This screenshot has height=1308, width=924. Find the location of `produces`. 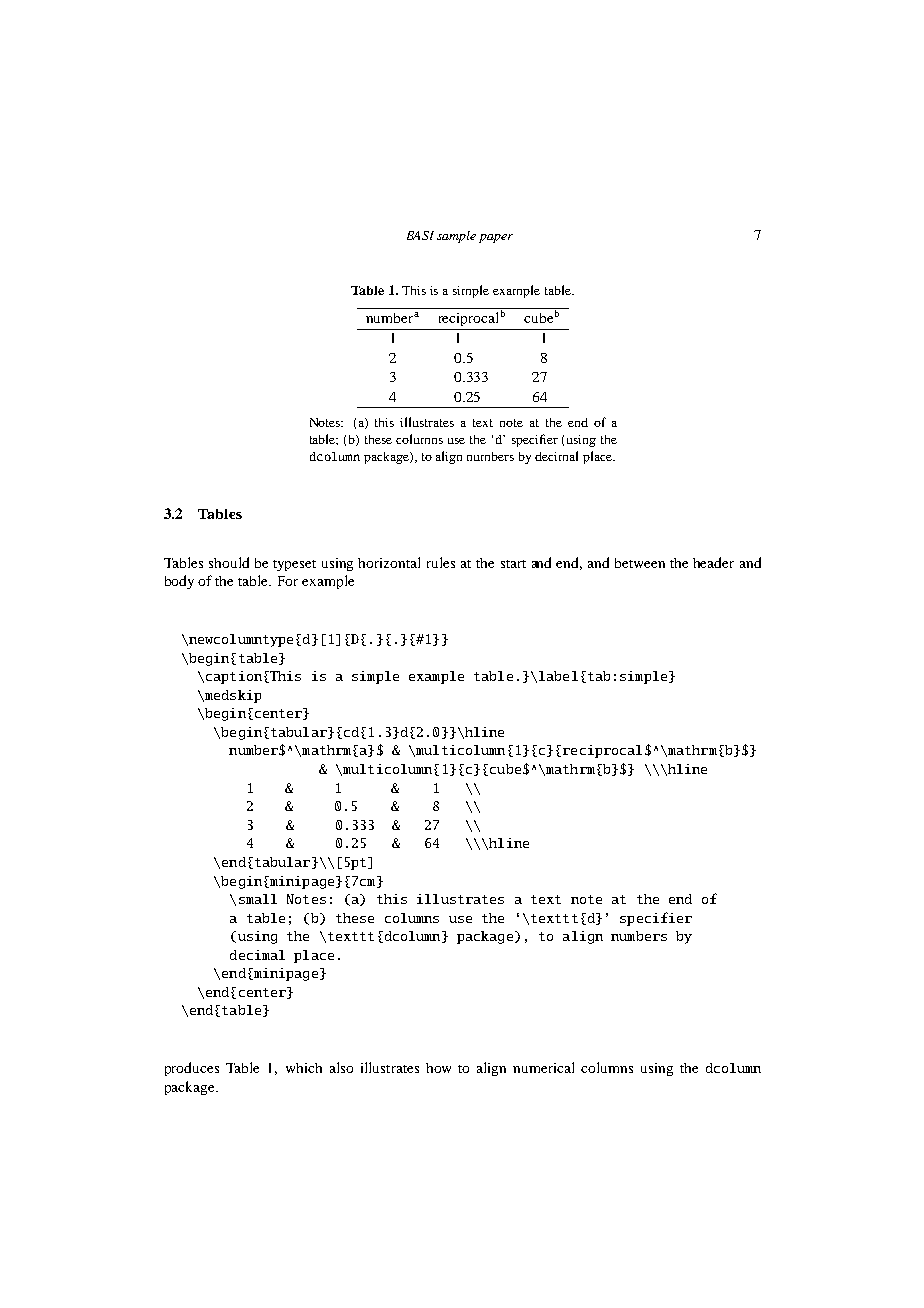

produces is located at coordinates (192, 1069).
